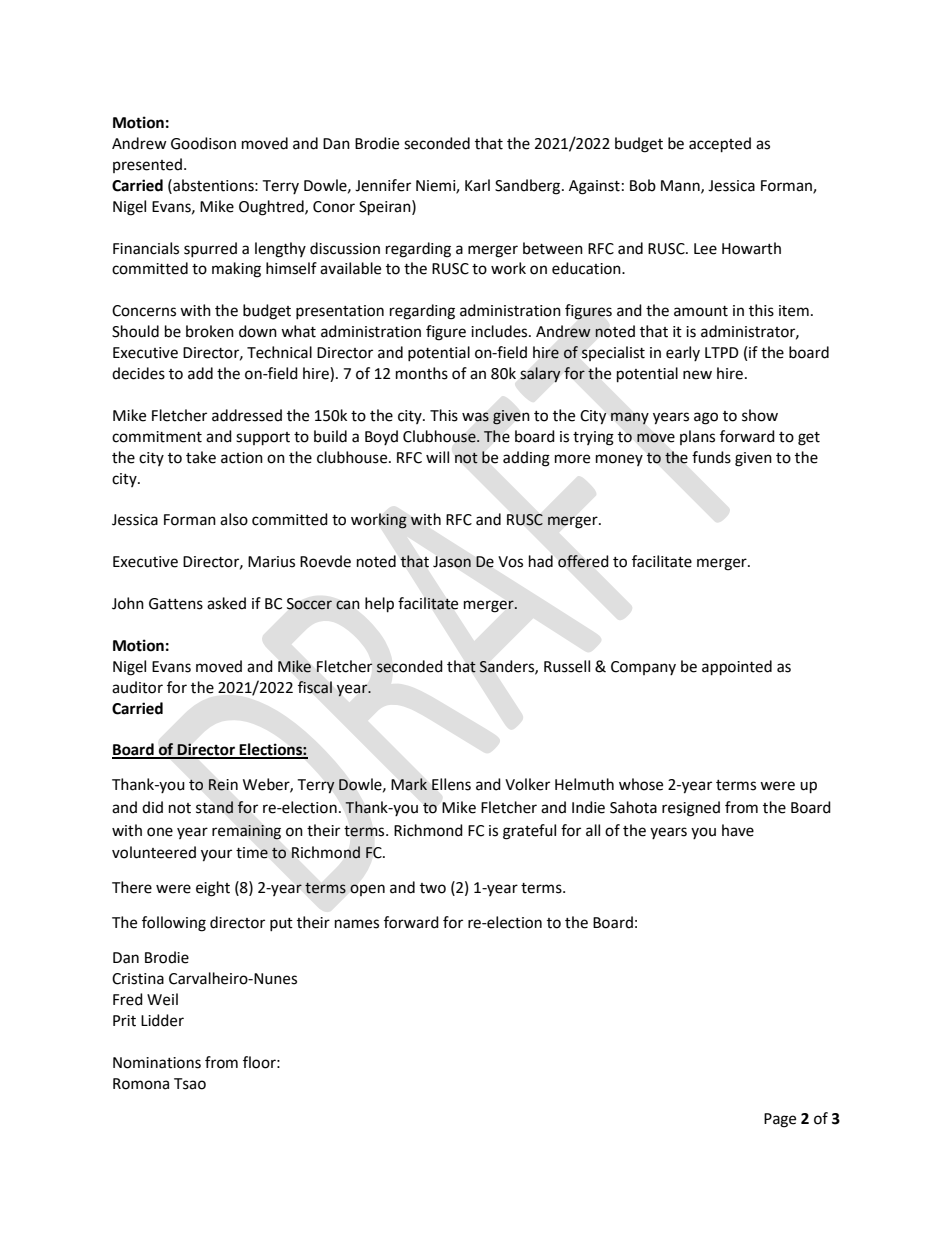 The height and width of the screenshot is (1233, 952). Describe the element at coordinates (738, 830) in the screenshot. I see `have` at that location.
